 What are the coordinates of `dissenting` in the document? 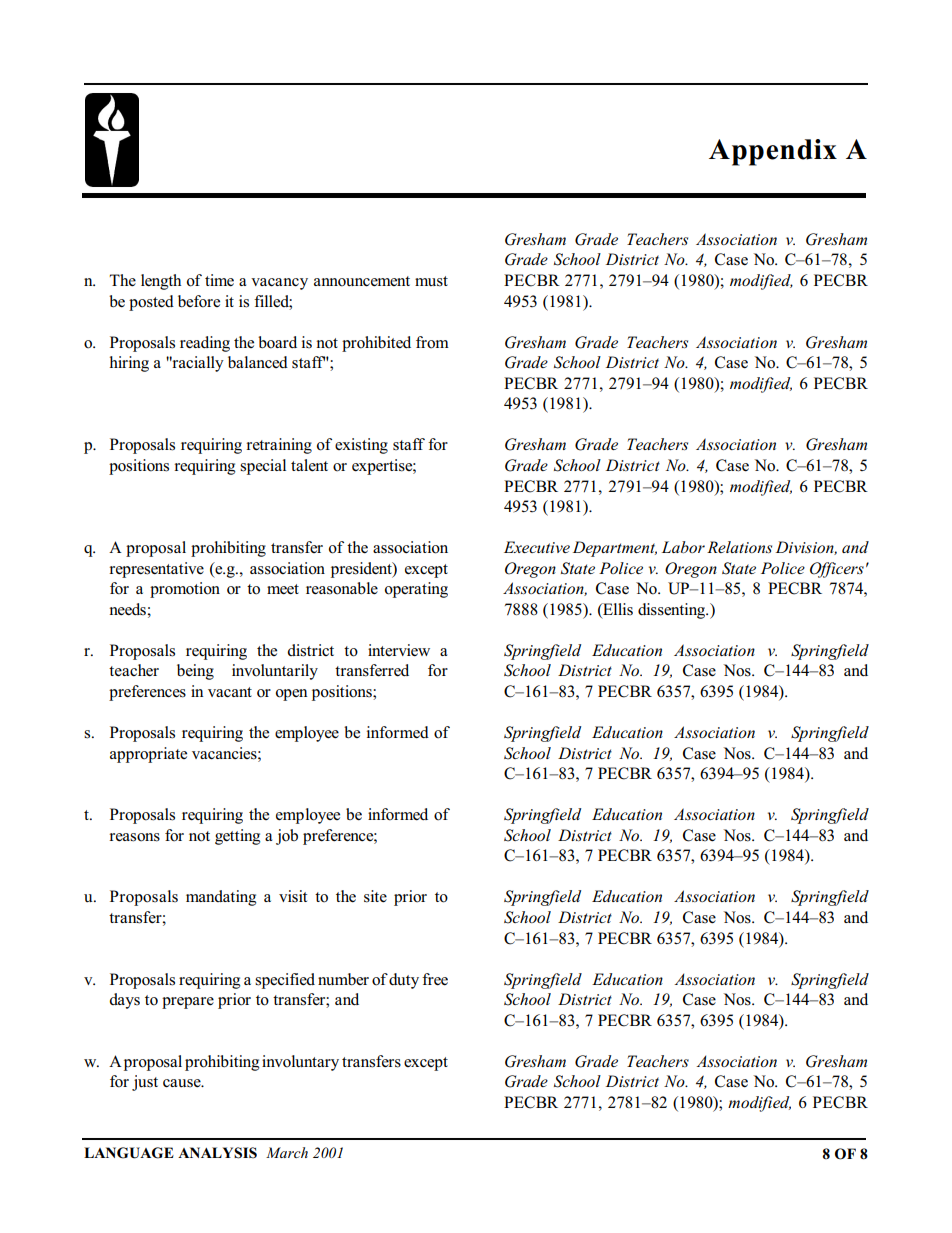 It's located at (673, 611).
